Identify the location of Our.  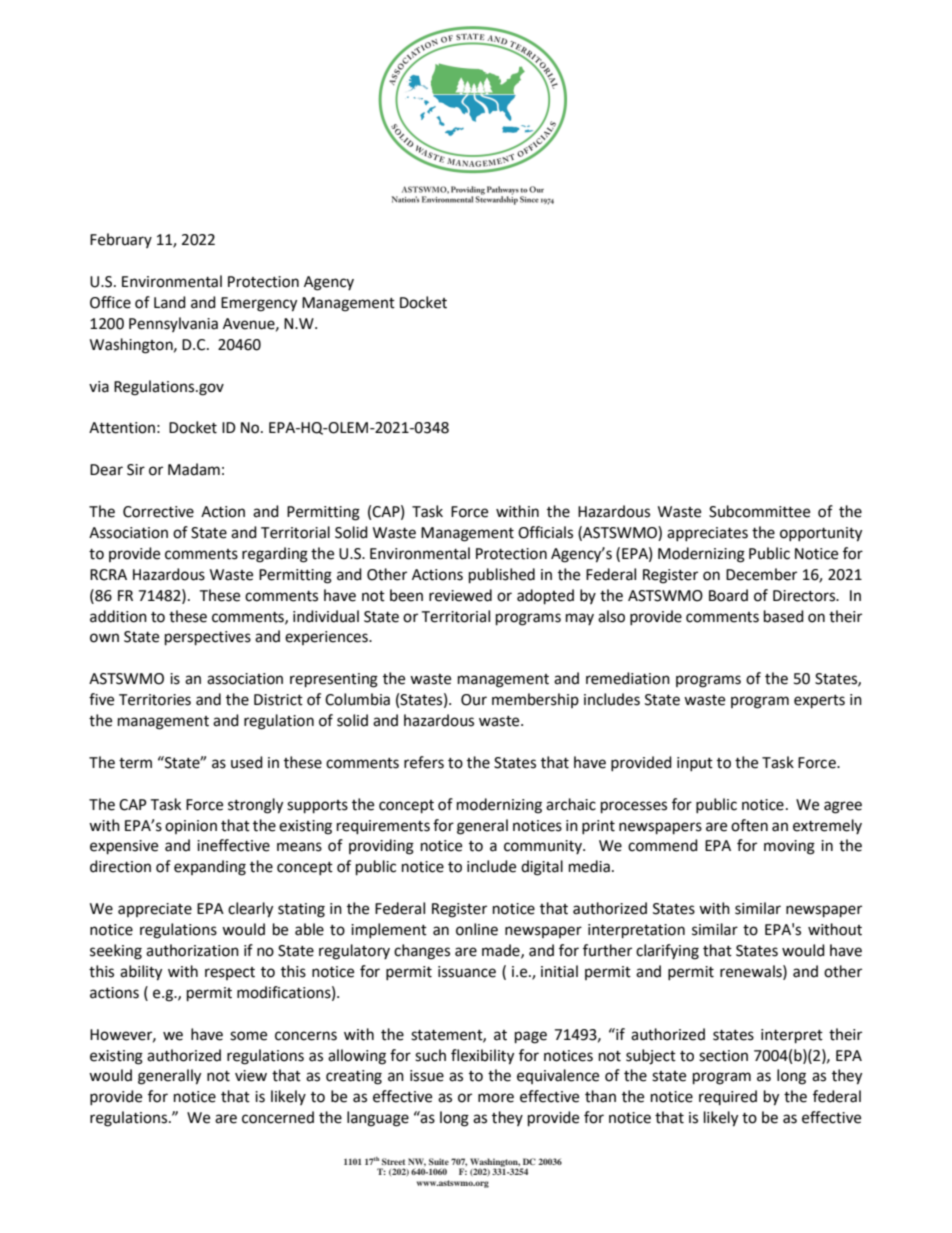
(474, 700).
